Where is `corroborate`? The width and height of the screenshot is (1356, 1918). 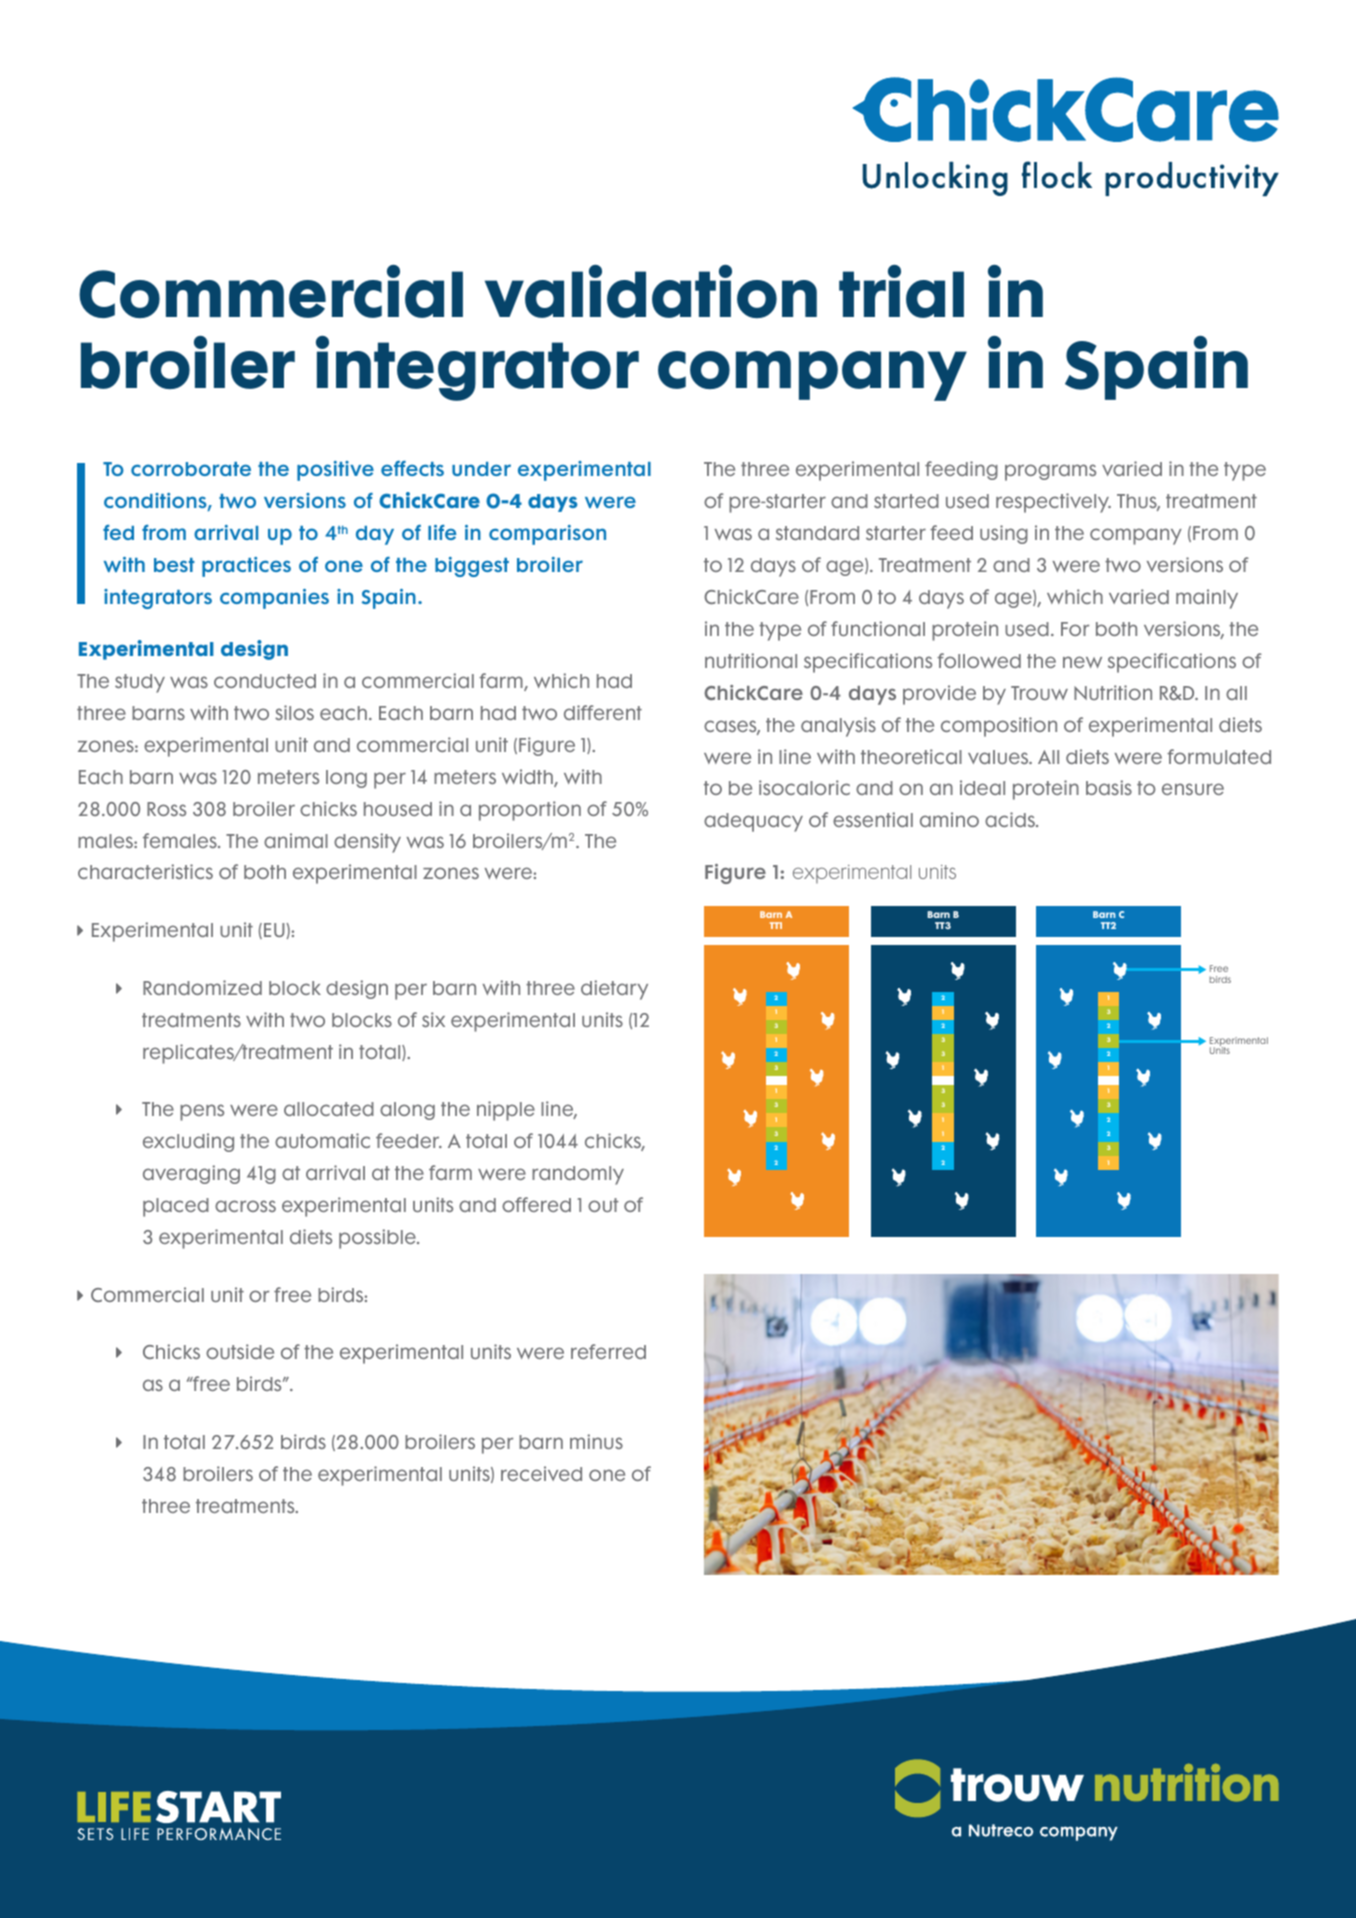 corroborate is located at coordinates (191, 469).
